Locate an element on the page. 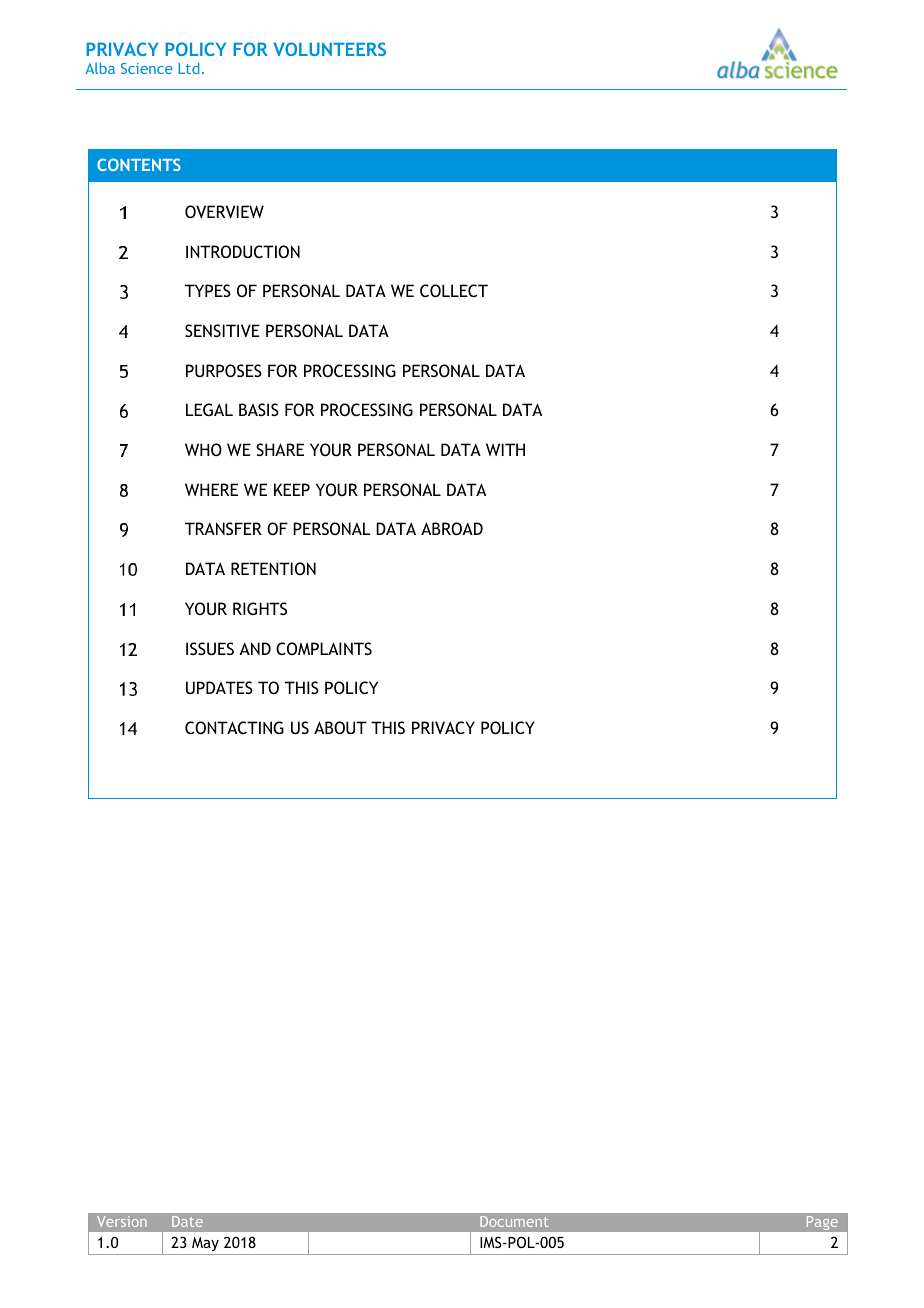  COMPLAINTS is located at coordinates (324, 648).
